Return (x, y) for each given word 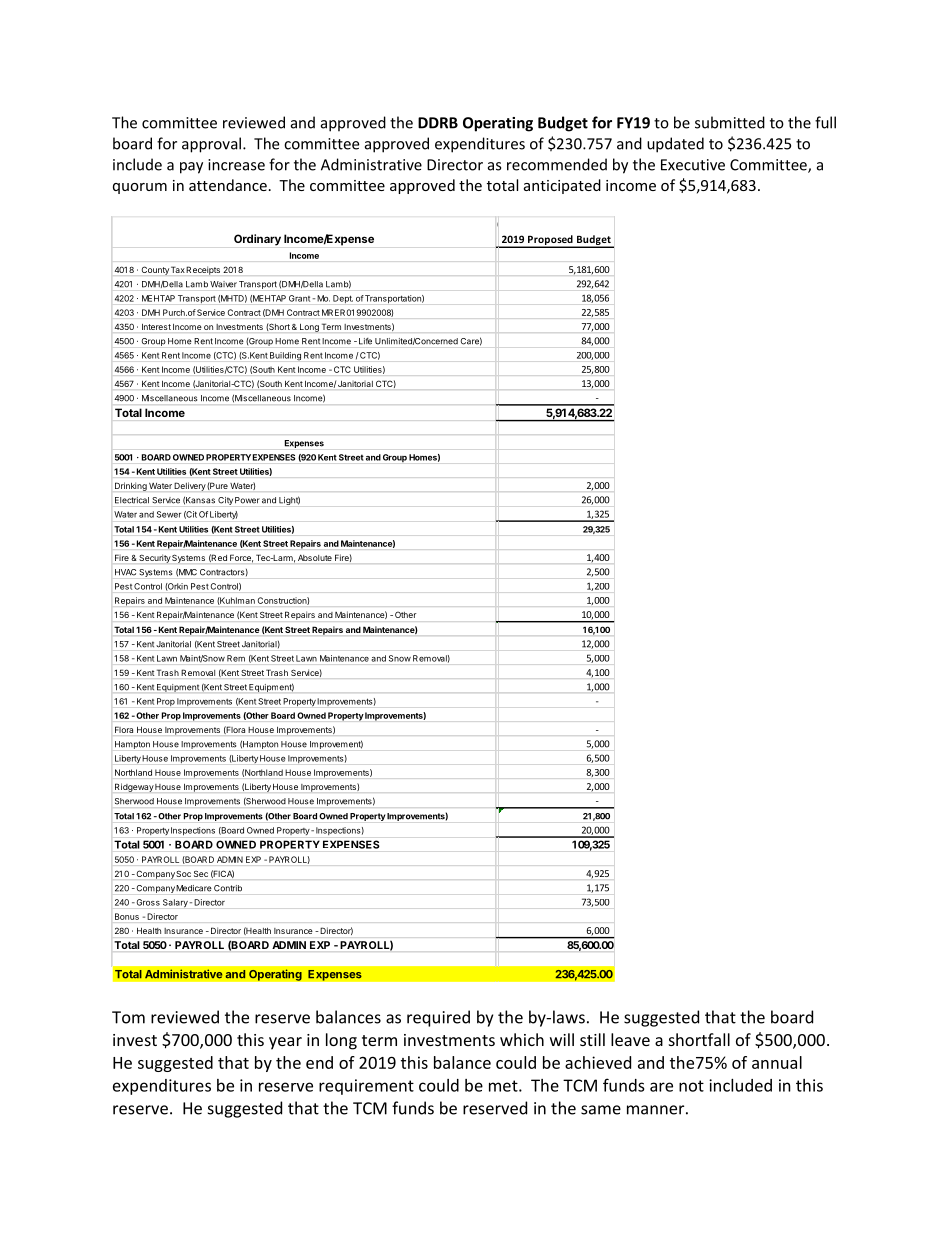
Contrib (228, 888)
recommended (557, 164)
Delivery (190, 486)
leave (630, 1039)
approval (211, 145)
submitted (730, 122)
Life (365, 341)
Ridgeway (134, 787)
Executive (693, 165)
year (285, 1043)
